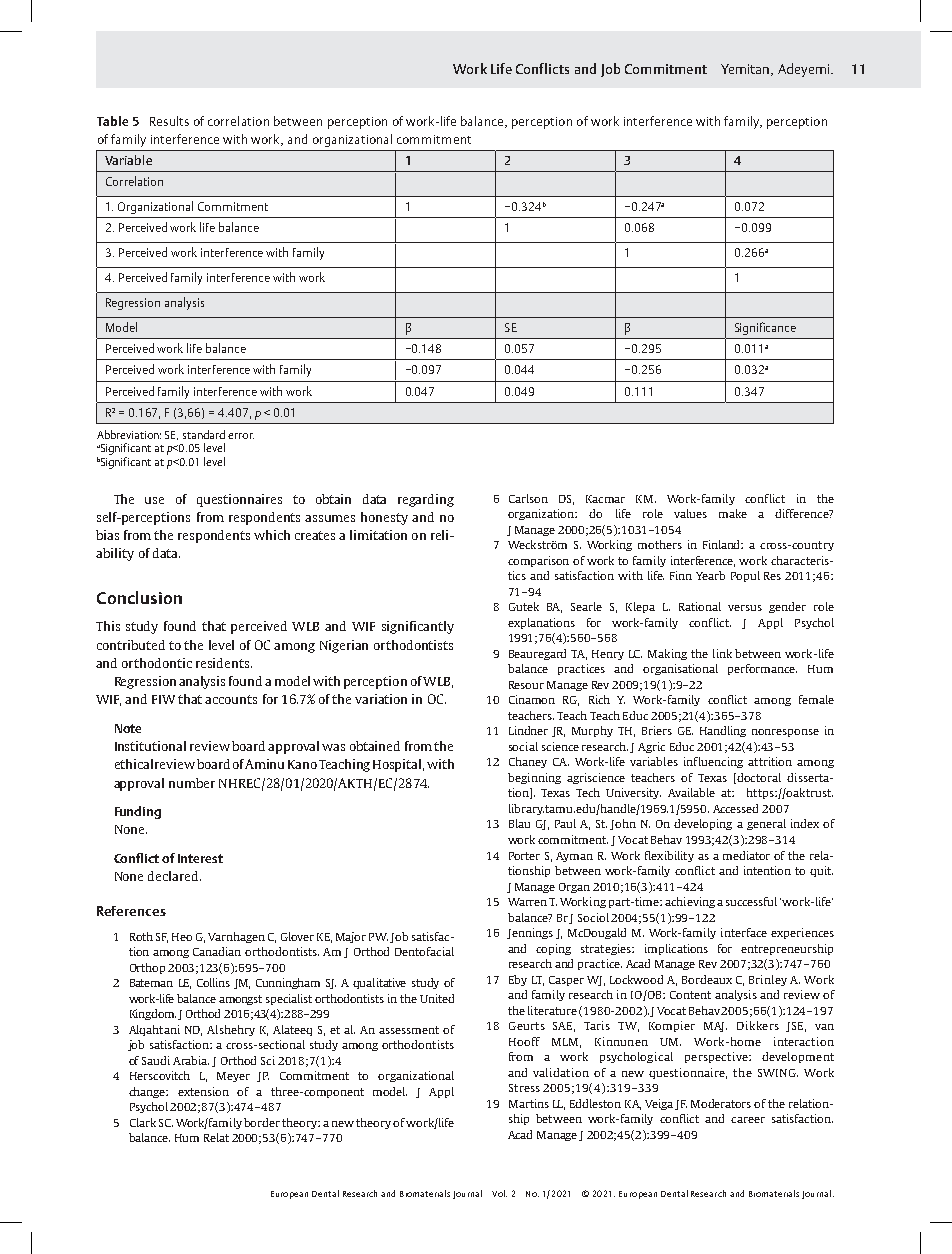 The image size is (952, 1254). I want to click on Clark, so click(143, 1122).
